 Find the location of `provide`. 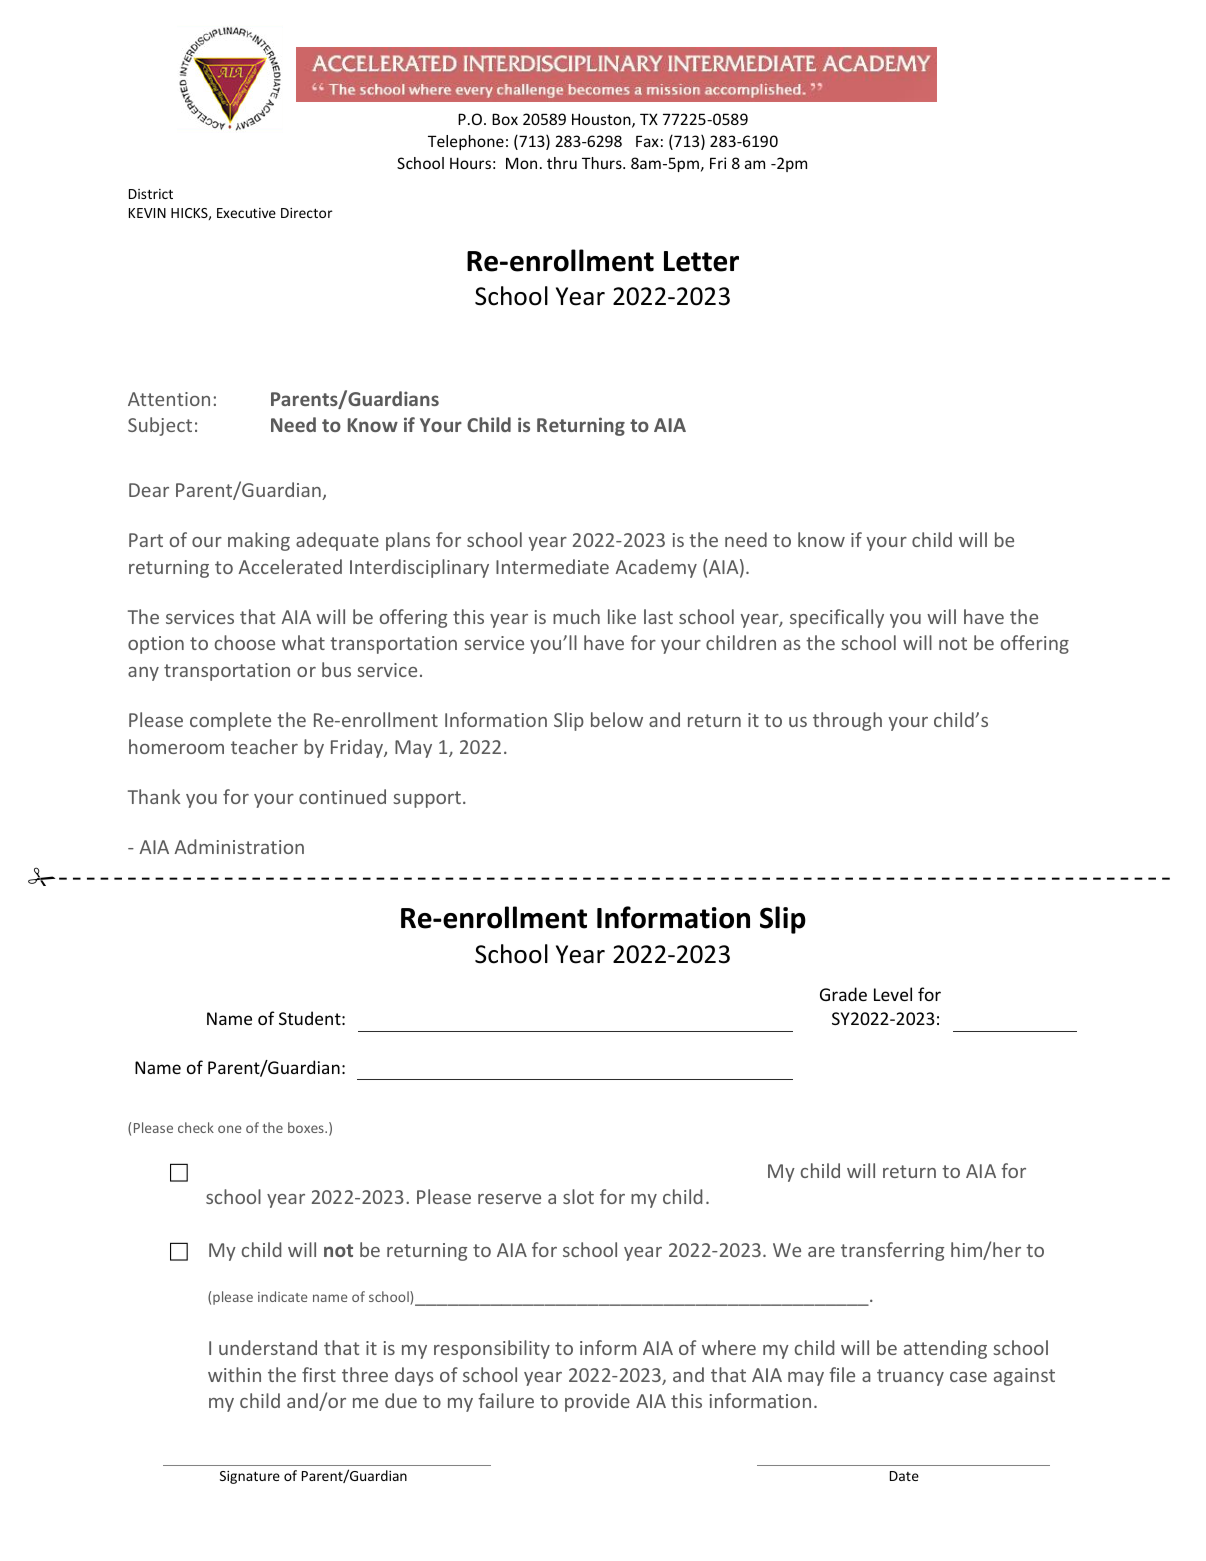

provide is located at coordinates (597, 1402).
